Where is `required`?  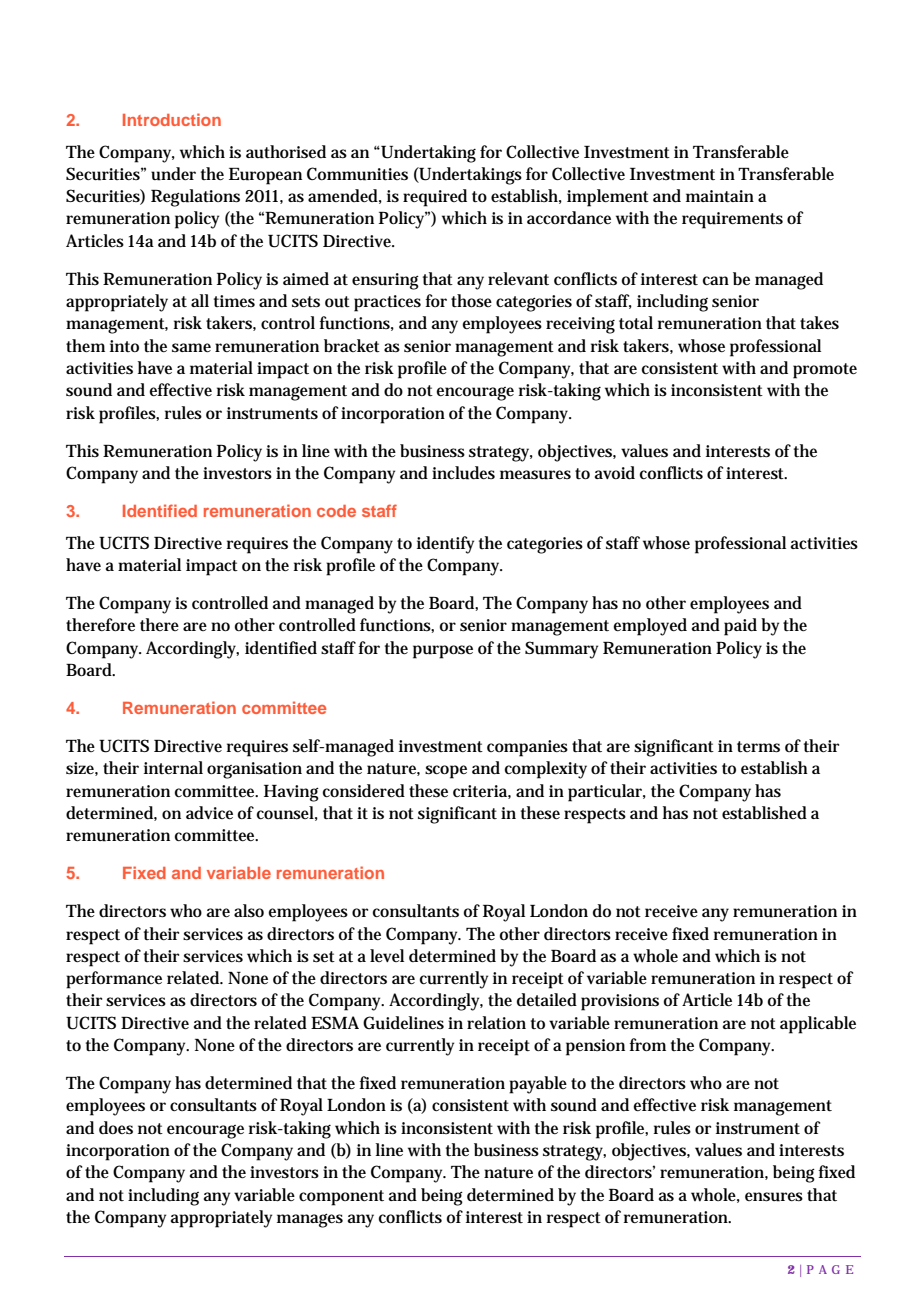 required is located at coordinates (435, 198).
